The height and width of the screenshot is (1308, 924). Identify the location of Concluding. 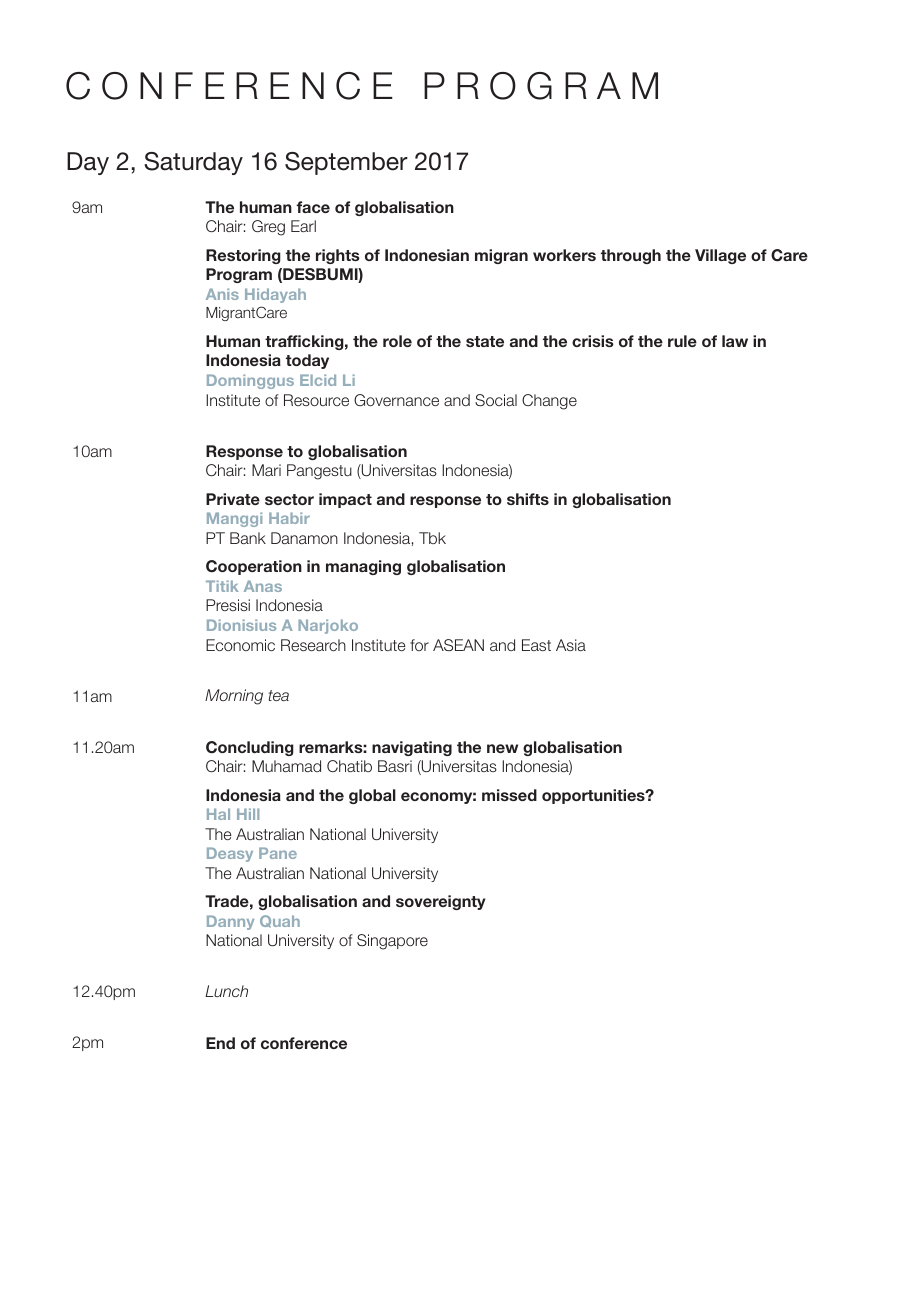
(250, 748).
